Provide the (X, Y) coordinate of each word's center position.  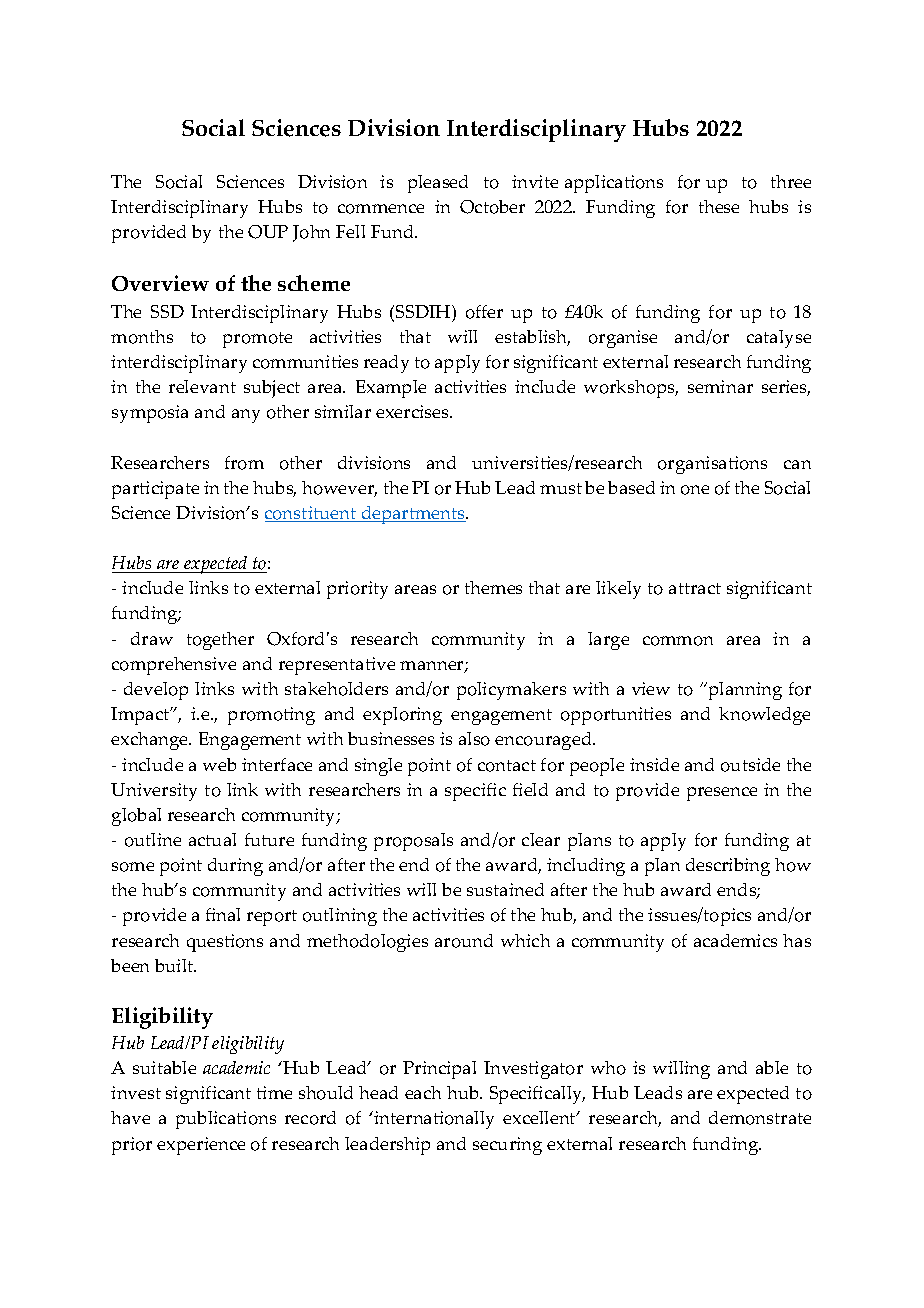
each (423, 1092)
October (492, 207)
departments (413, 515)
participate (155, 490)
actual (212, 839)
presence (722, 794)
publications (226, 1120)
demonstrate (760, 1118)
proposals (413, 842)
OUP (268, 232)
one (695, 490)
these (719, 206)
